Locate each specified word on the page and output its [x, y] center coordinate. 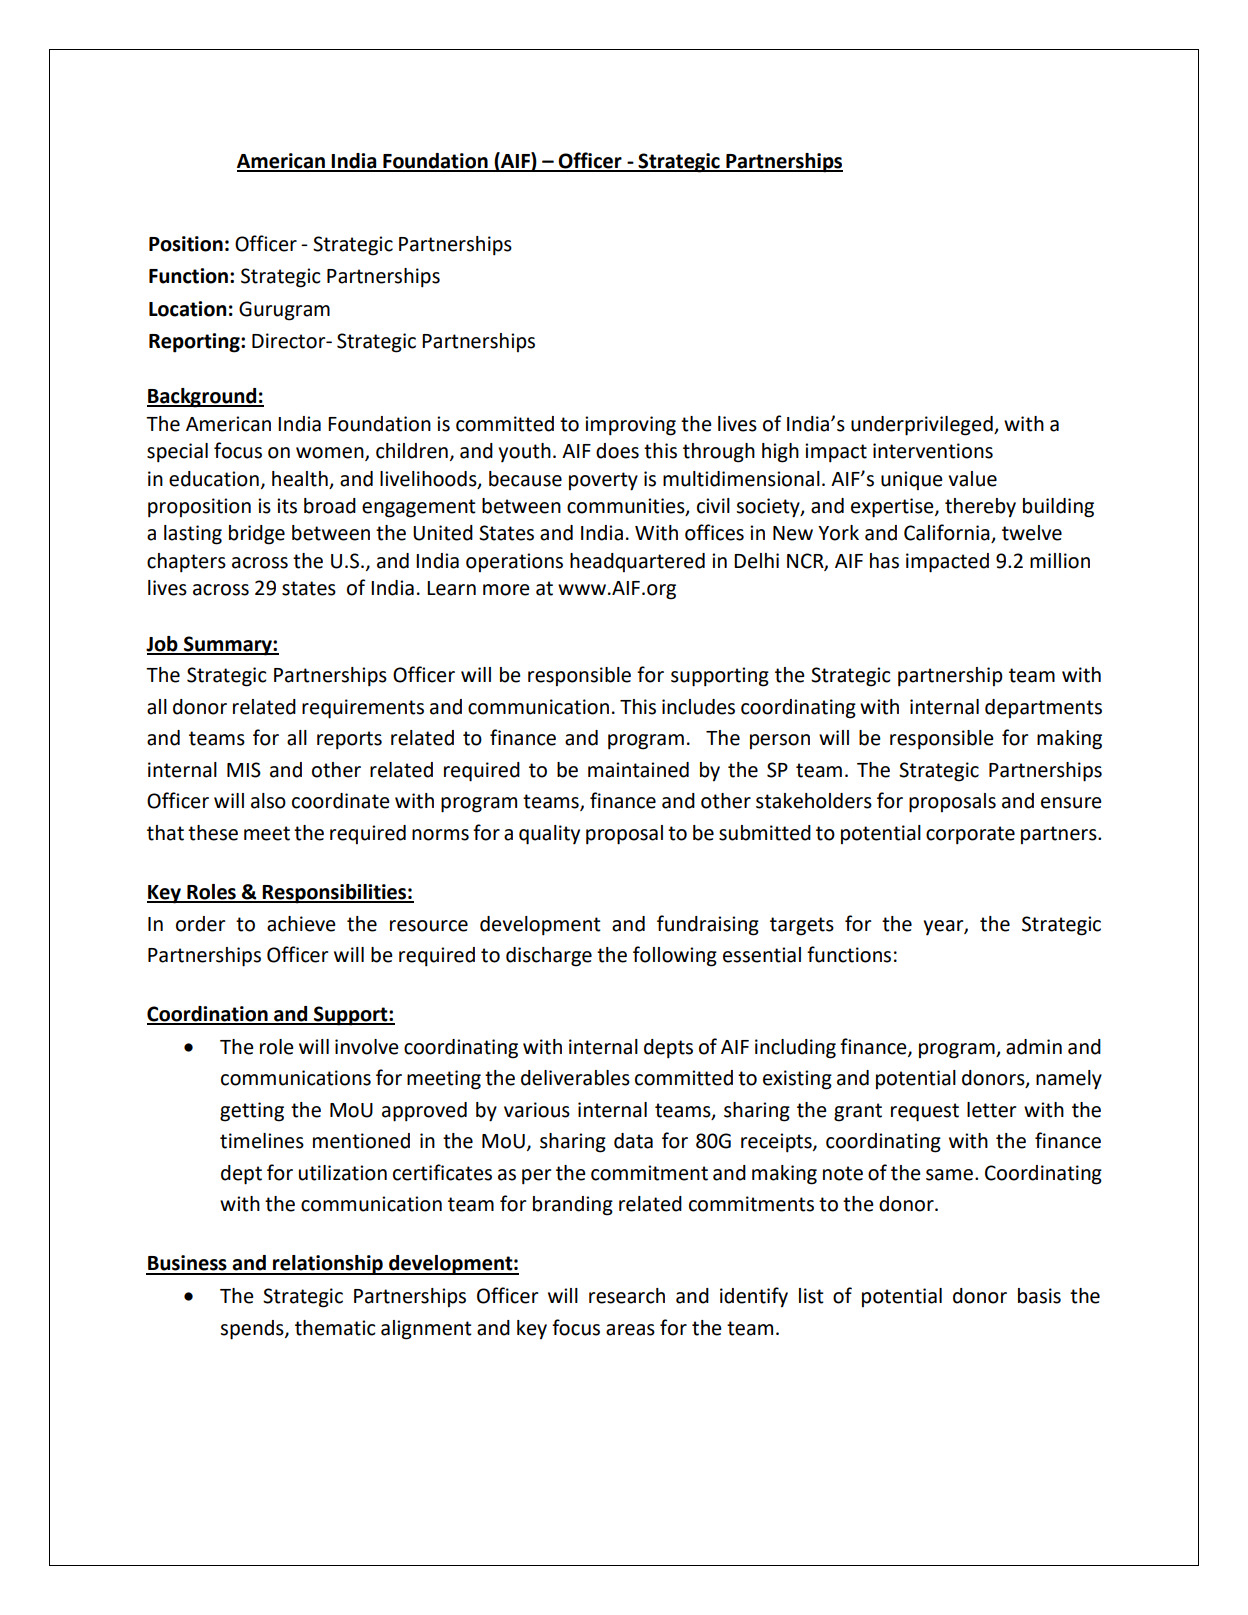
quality [549, 835]
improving [630, 426]
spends [253, 1330]
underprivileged [923, 426]
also [268, 801]
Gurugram [284, 311]
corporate [970, 835]
